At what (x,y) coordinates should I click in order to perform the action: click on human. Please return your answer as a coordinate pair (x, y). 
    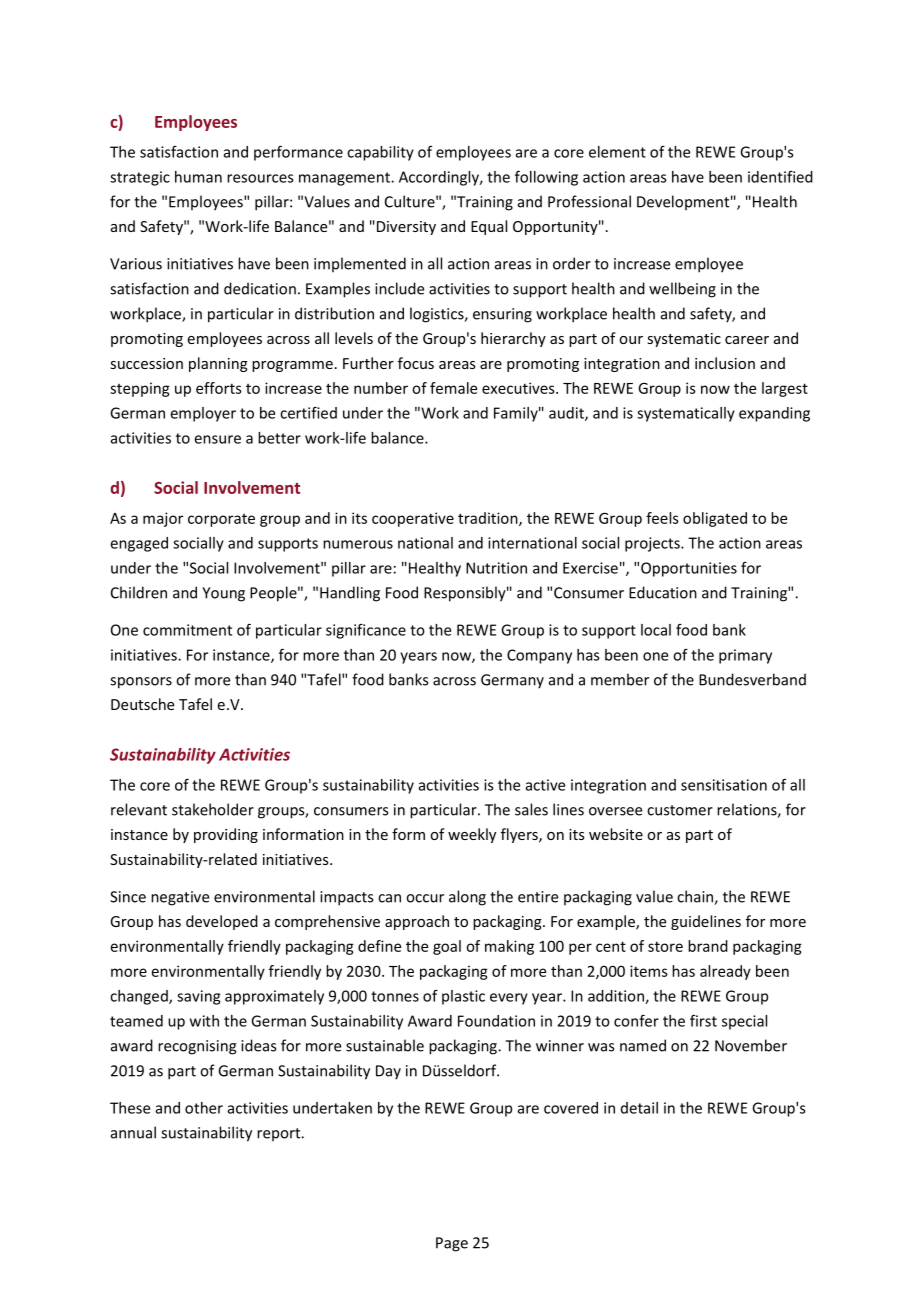
    Looking at the image, I should click on (198, 177).
